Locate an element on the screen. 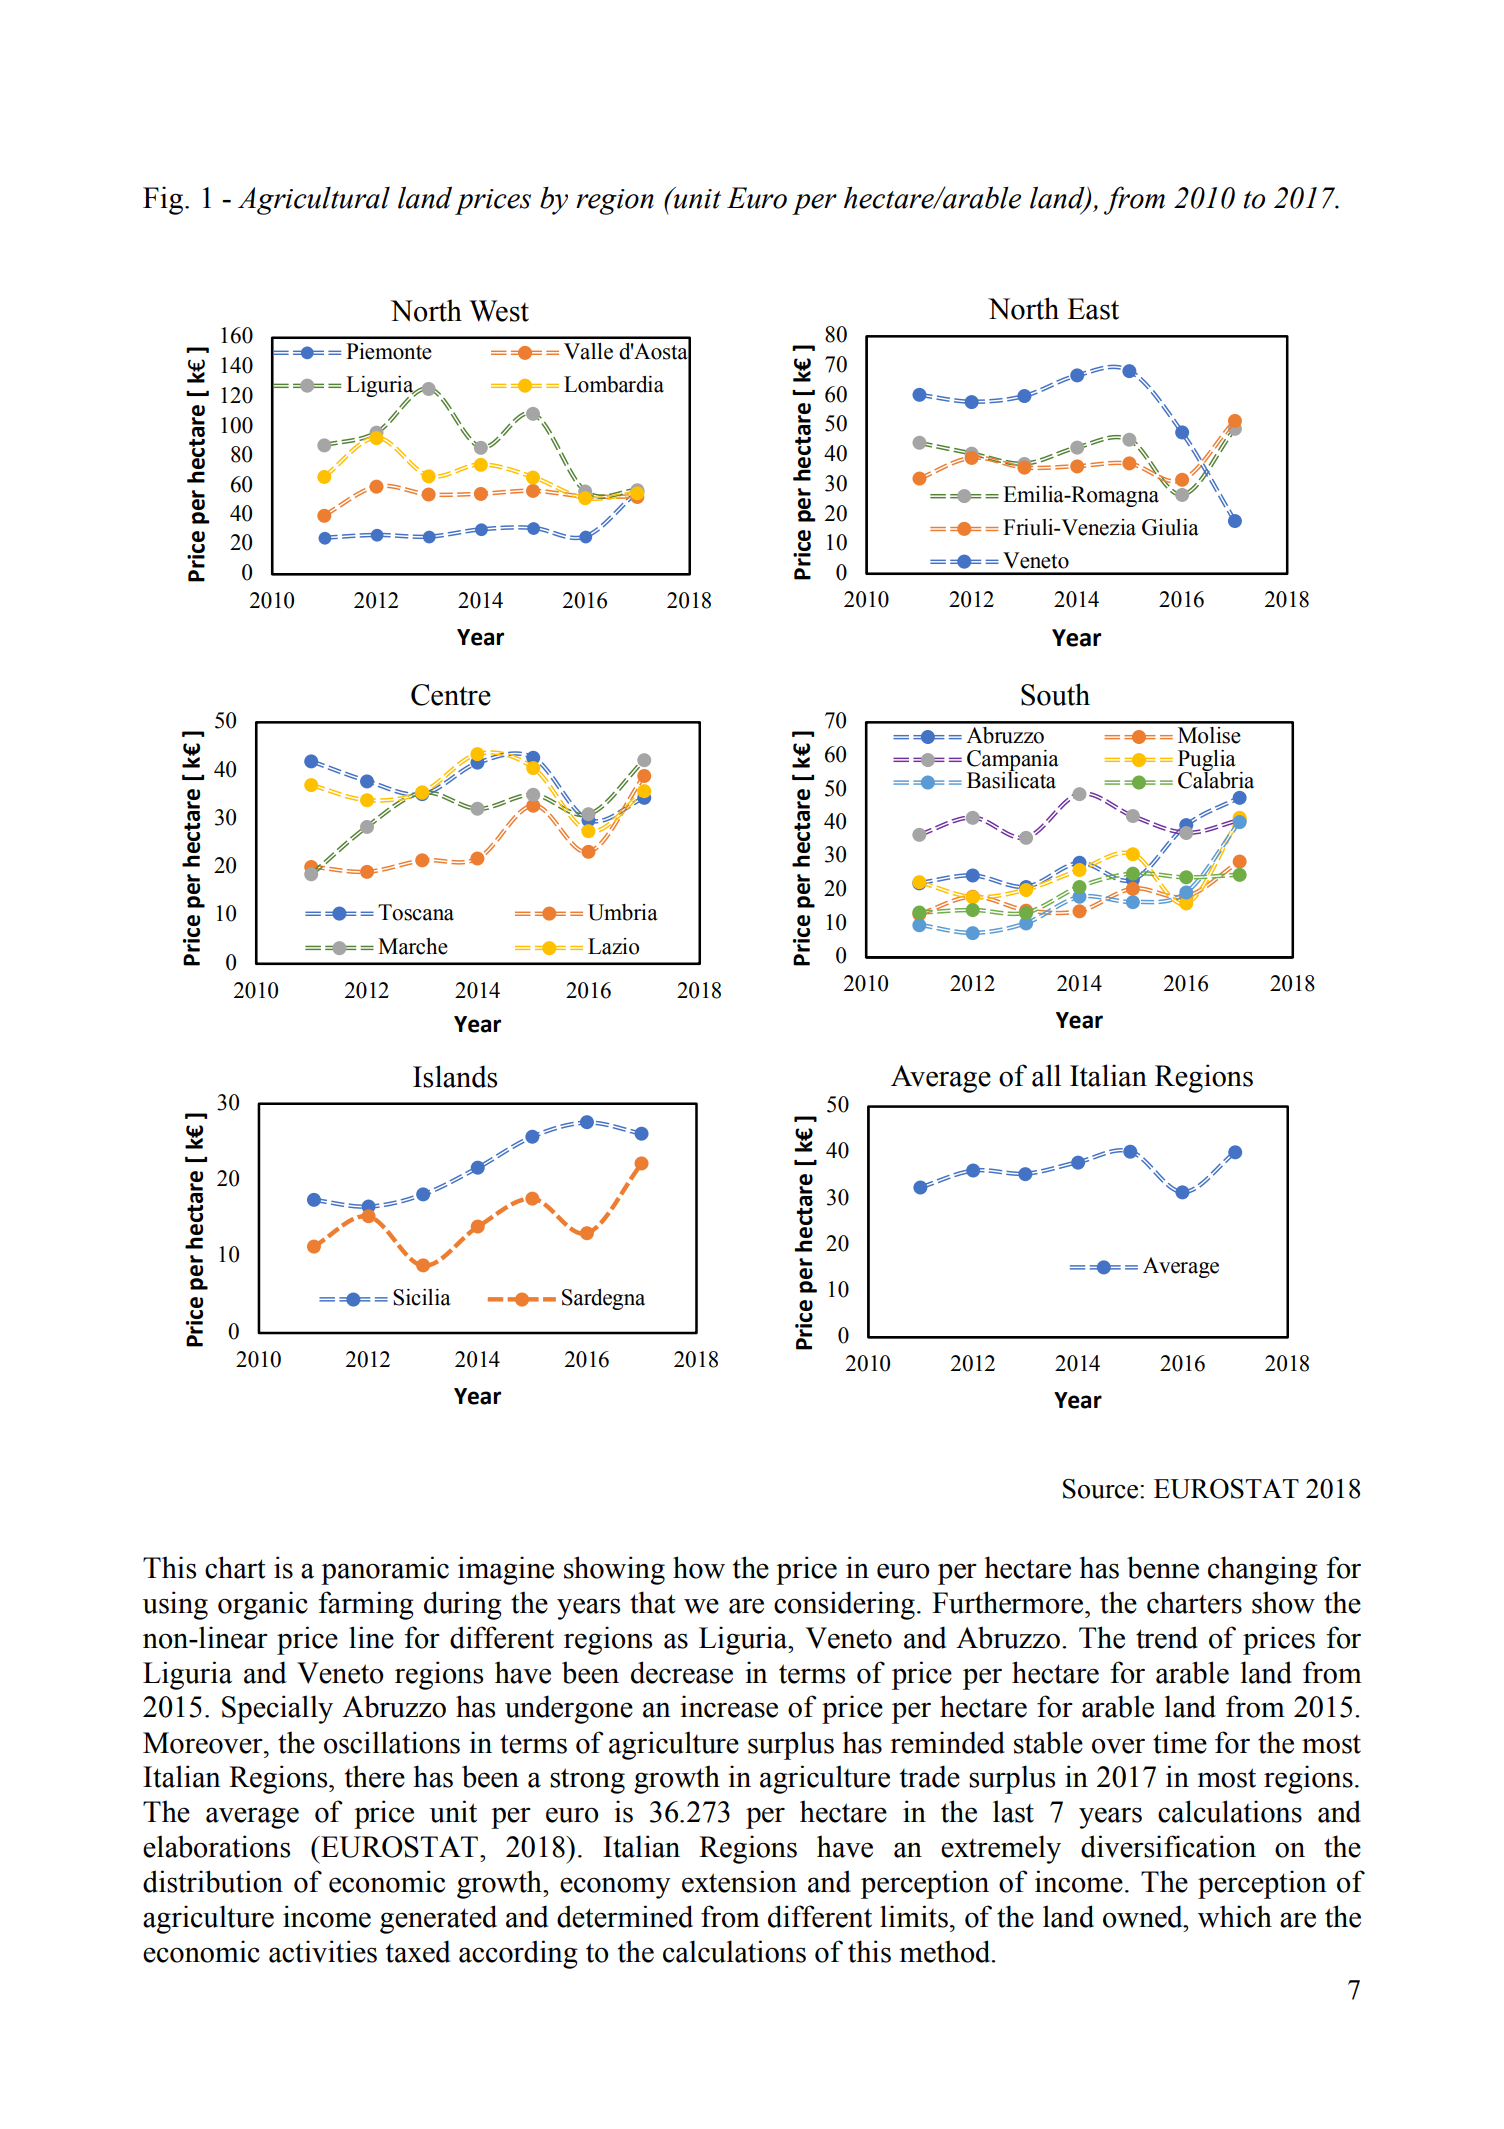  Valle is located at coordinates (588, 351).
